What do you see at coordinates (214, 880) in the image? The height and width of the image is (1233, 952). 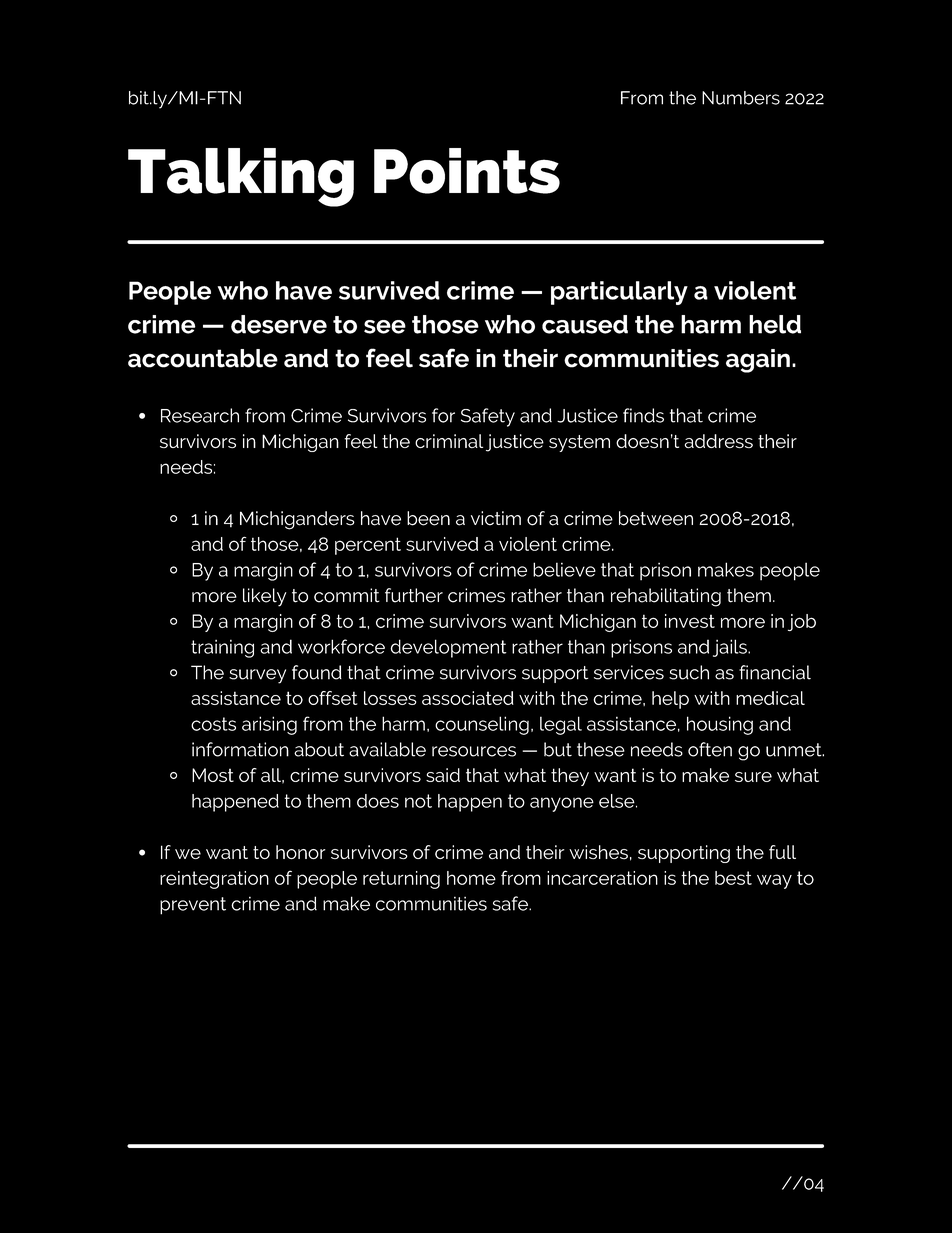 I see `reintegration` at bounding box center [214, 880].
